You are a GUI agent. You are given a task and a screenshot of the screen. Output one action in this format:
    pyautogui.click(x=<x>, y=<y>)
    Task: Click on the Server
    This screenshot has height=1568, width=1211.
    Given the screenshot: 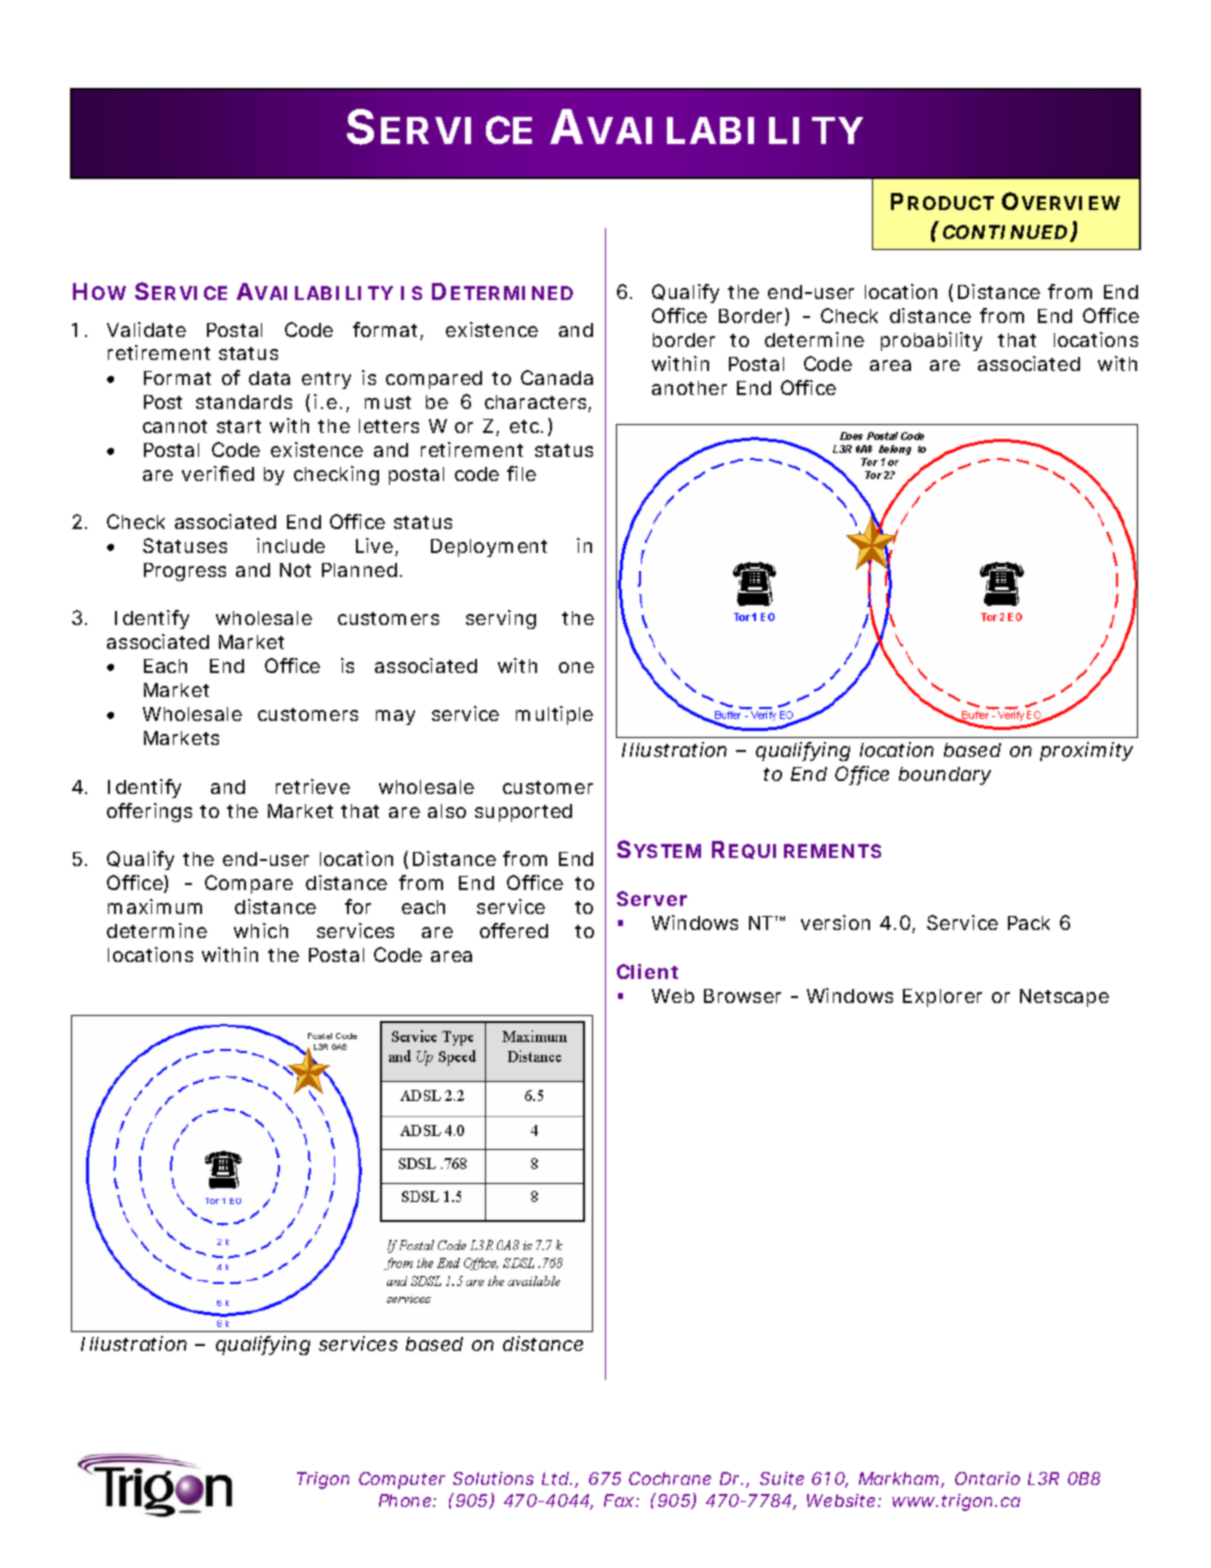 What is the action you would take?
    pyautogui.click(x=652, y=898)
